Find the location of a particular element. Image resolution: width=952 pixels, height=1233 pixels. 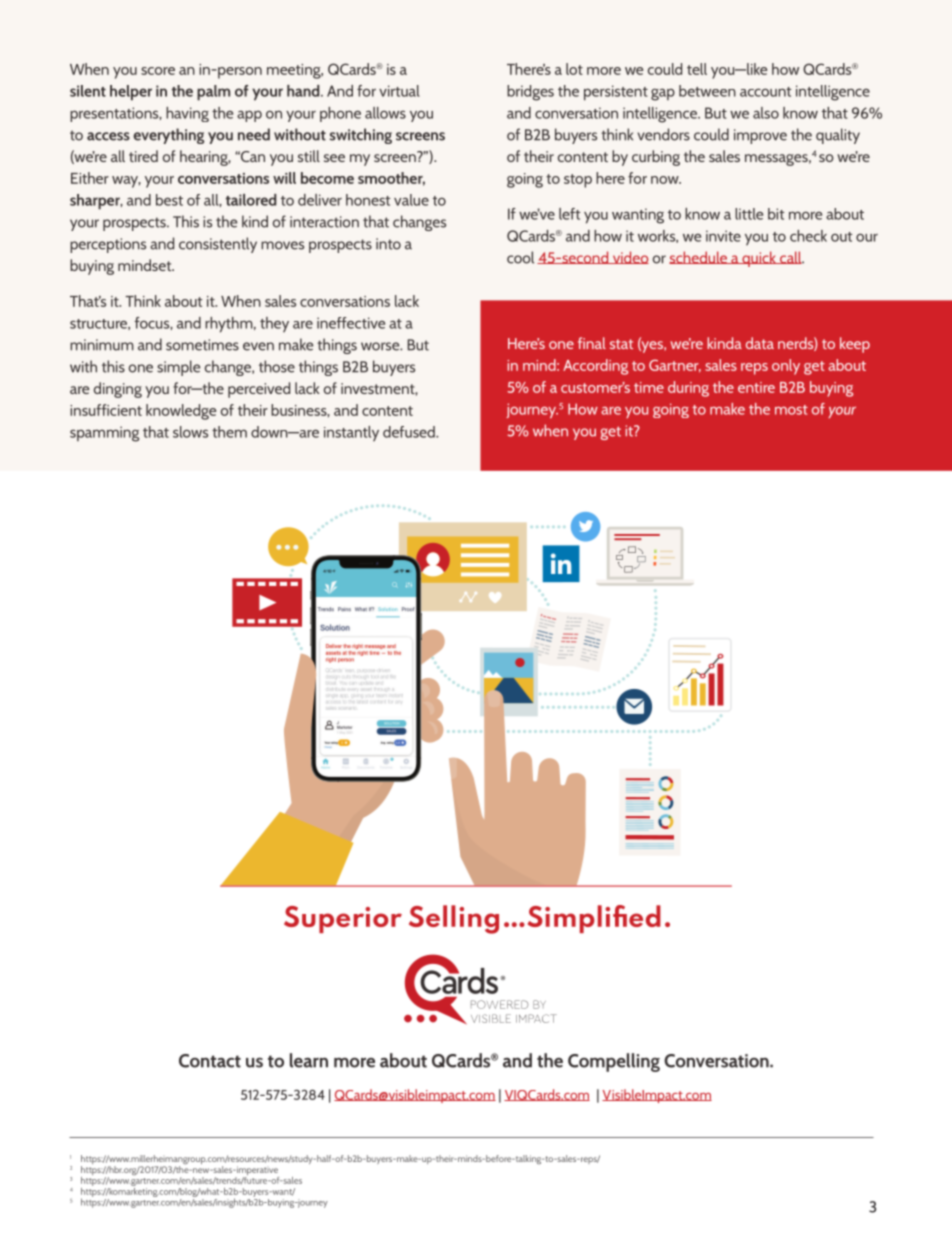

most is located at coordinates (791, 410).
